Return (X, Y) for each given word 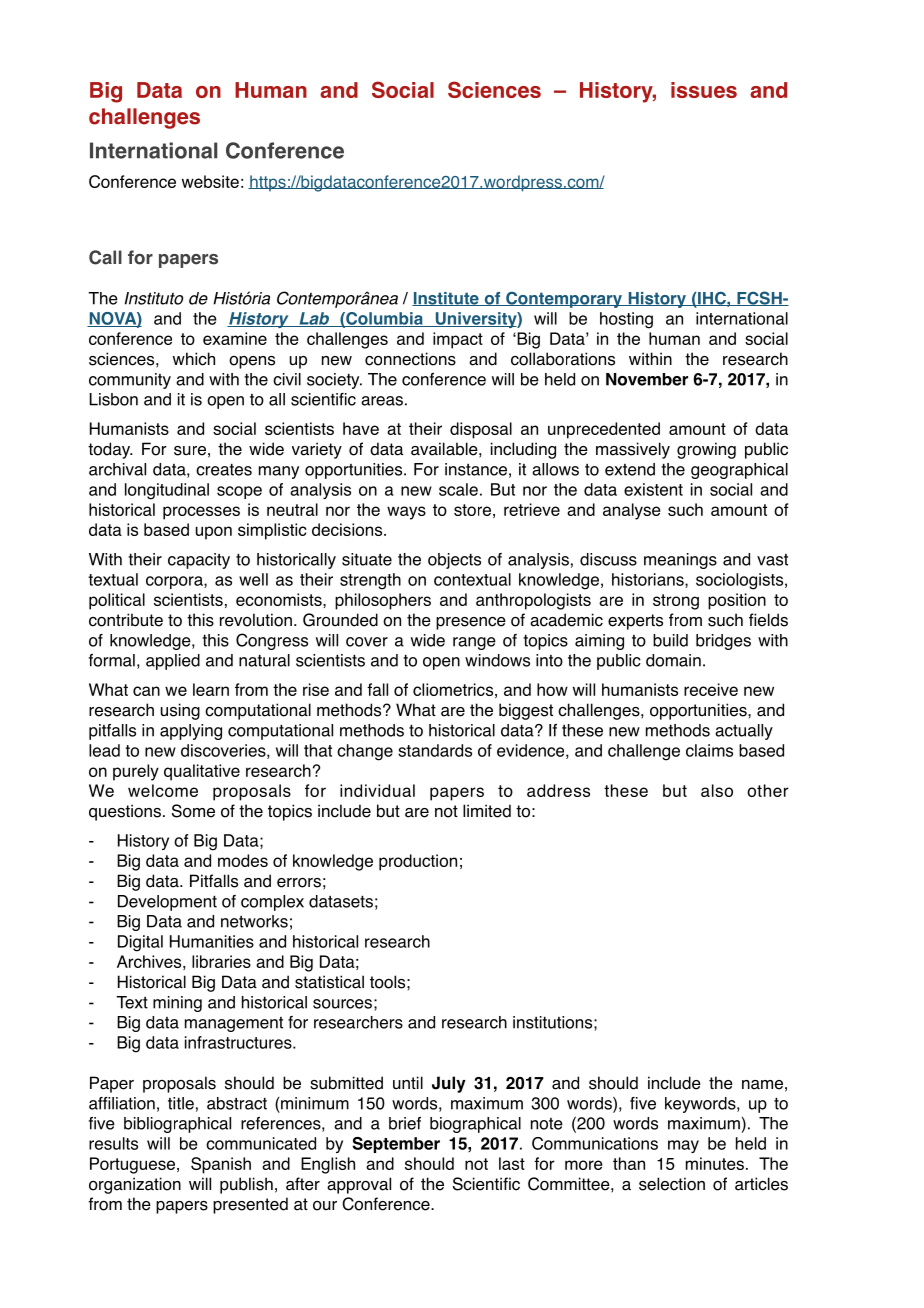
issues (704, 90)
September (396, 1145)
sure (190, 451)
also (717, 790)
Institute (446, 299)
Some (193, 811)
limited (487, 811)
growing (706, 450)
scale (458, 489)
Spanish (221, 1165)
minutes (715, 1163)
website (210, 181)
